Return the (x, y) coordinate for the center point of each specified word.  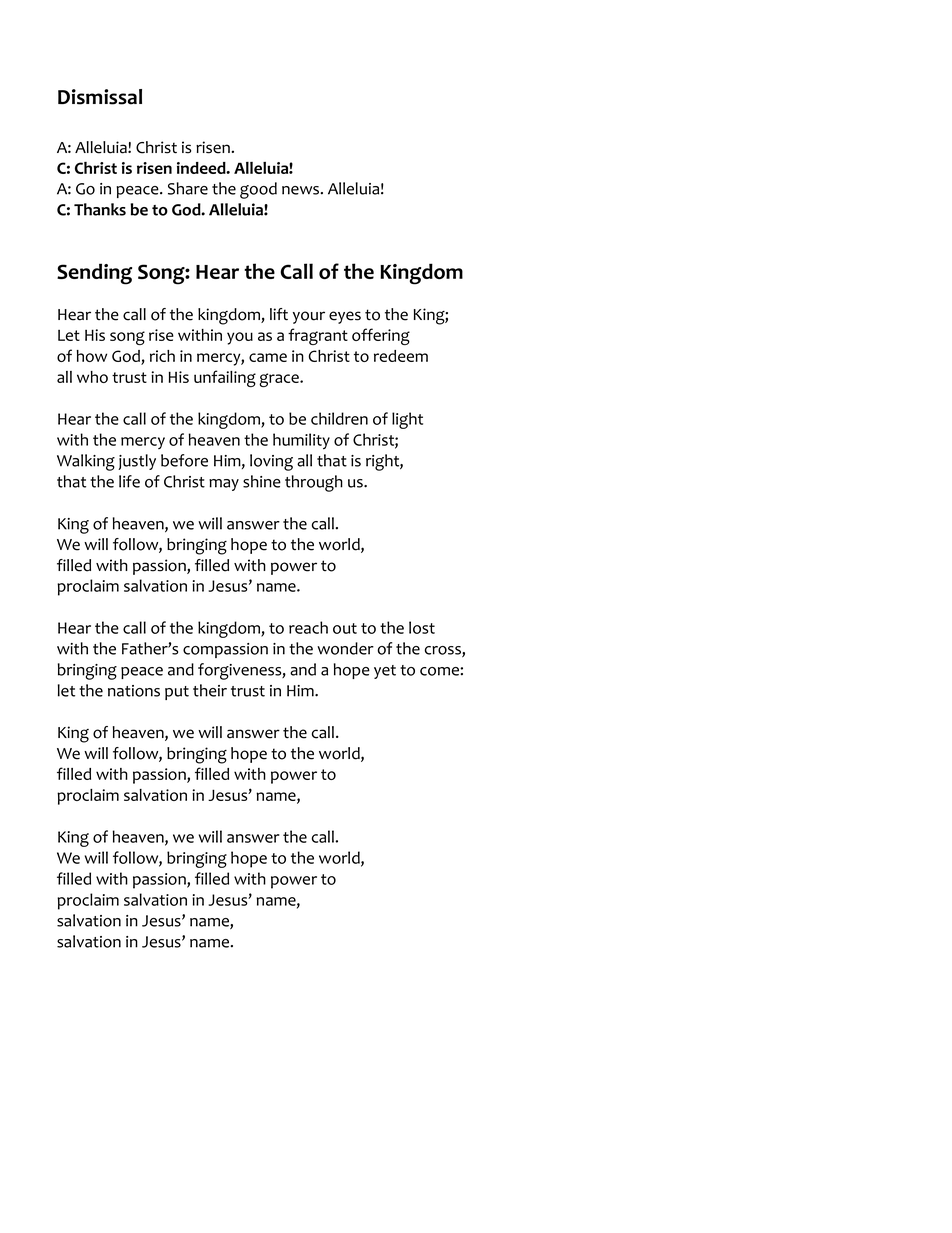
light (407, 420)
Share (188, 188)
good (258, 190)
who (92, 377)
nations (134, 691)
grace (280, 380)
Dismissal (100, 97)
